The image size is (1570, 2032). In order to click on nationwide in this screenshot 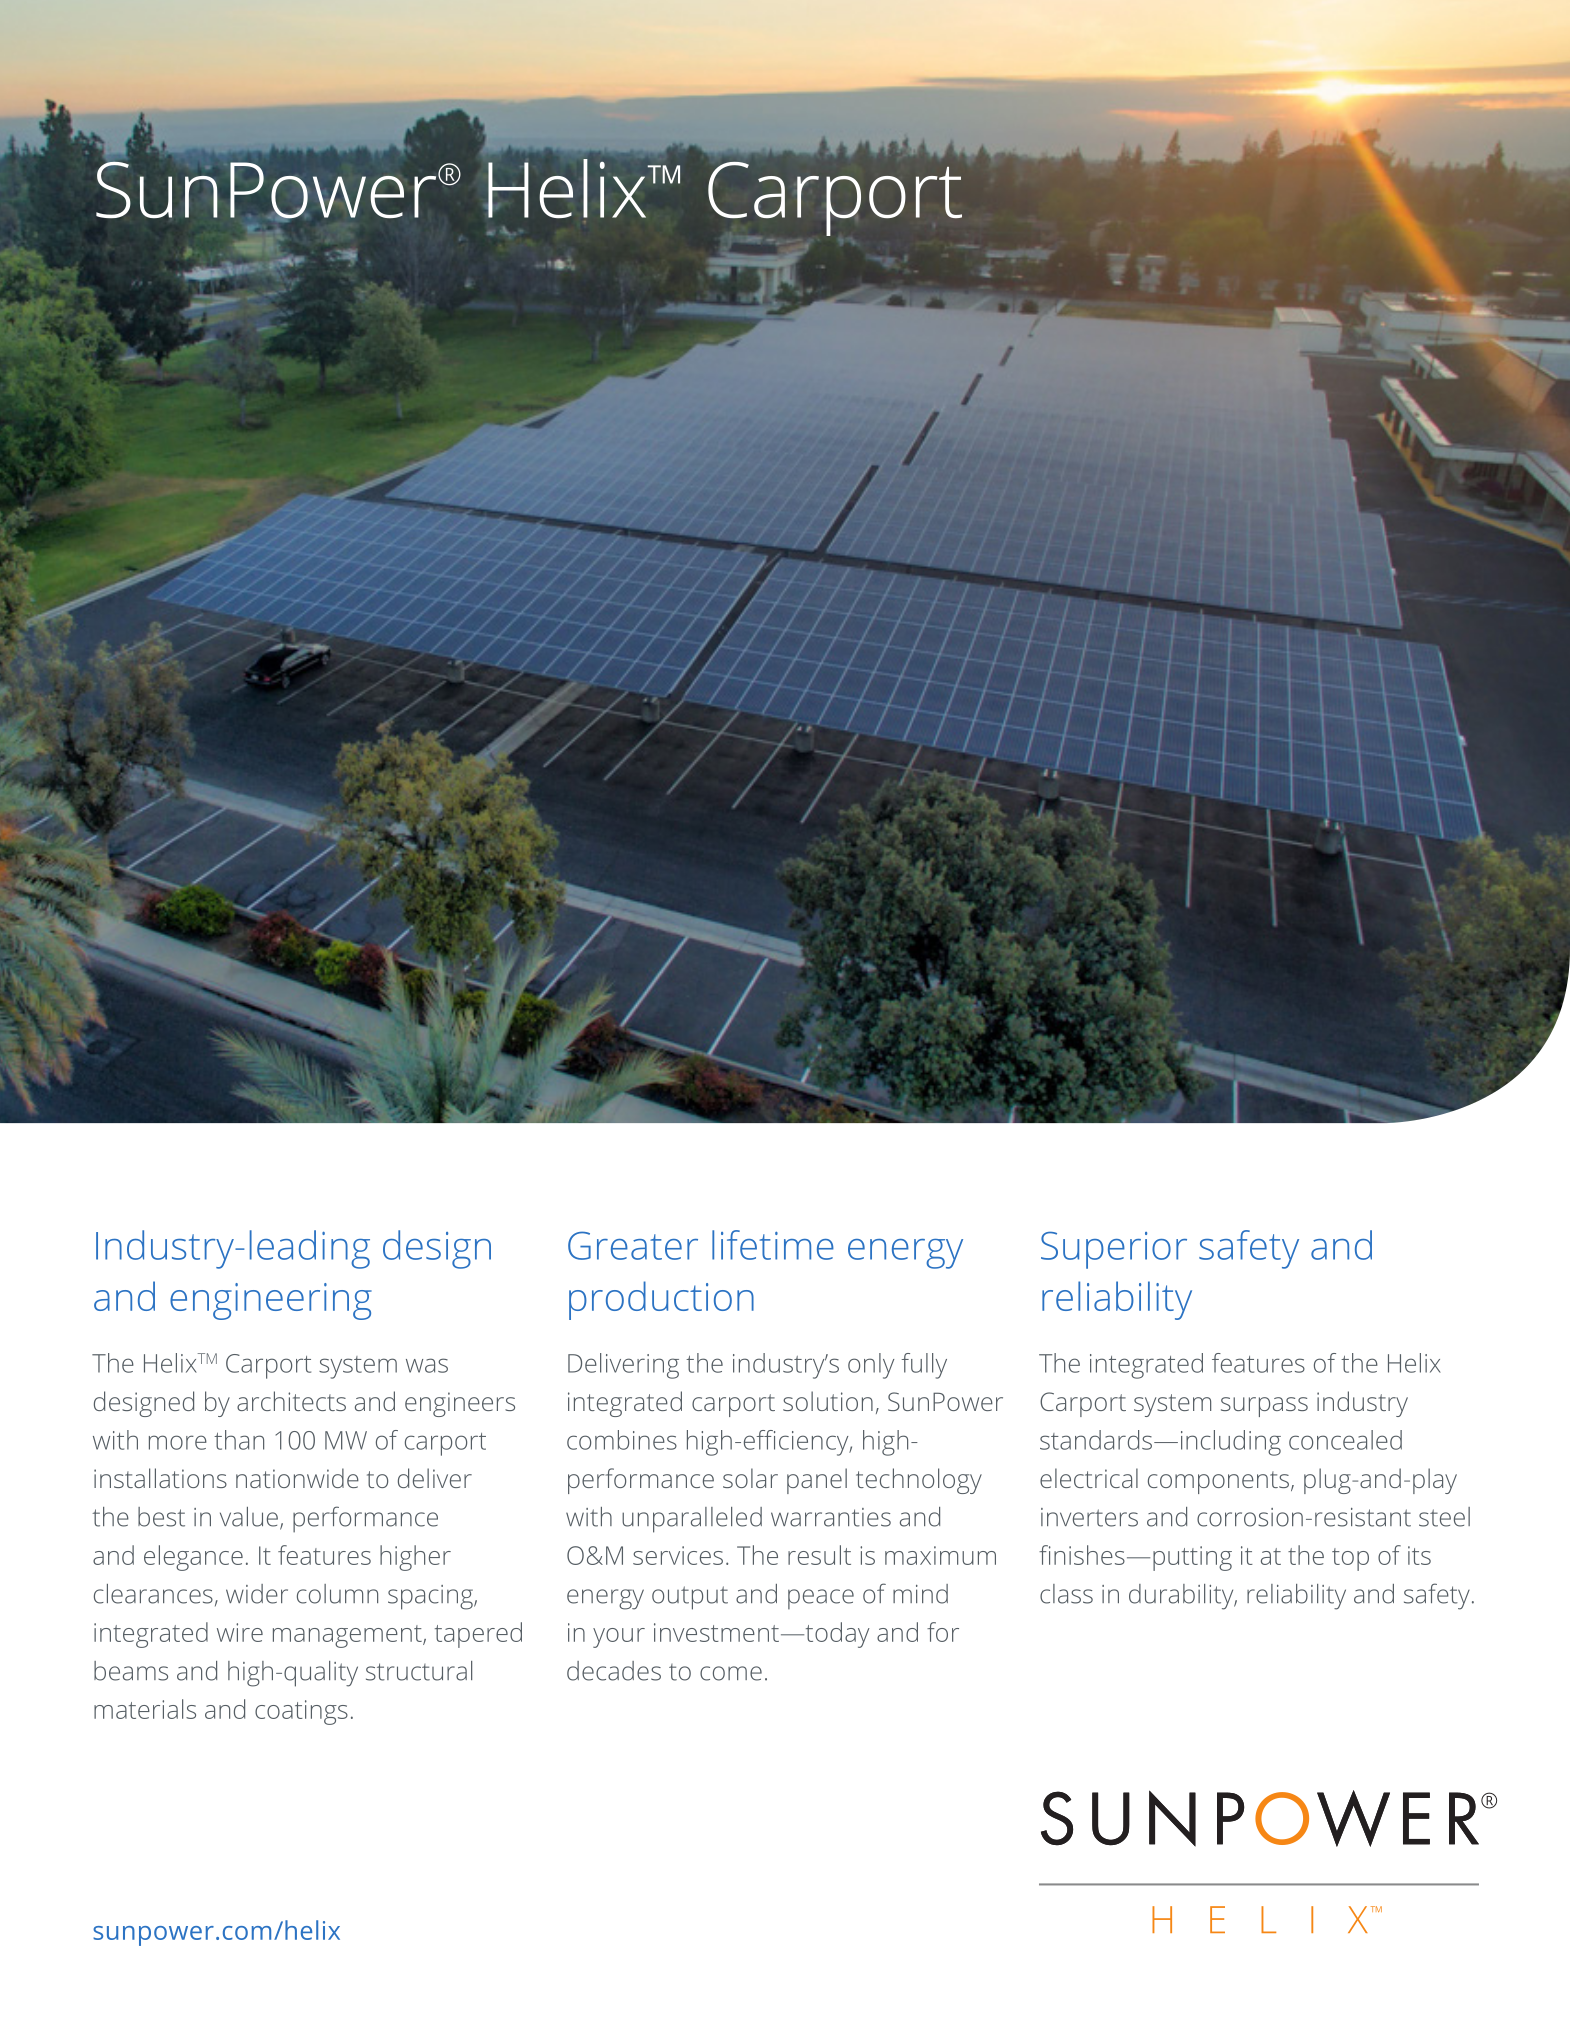, I will do `click(297, 1478)`.
